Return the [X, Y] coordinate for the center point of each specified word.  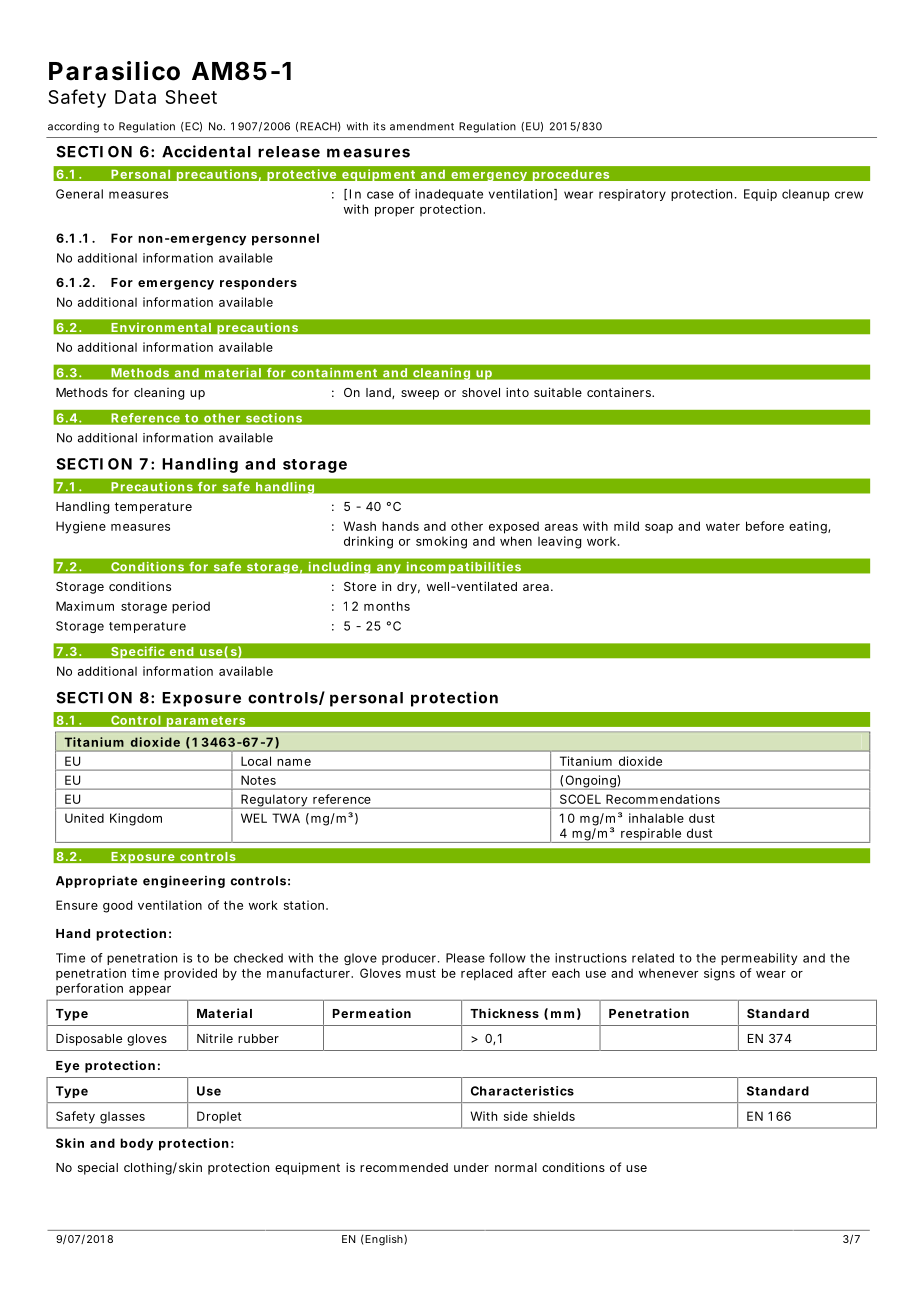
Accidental [206, 151]
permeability [759, 959]
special [98, 1168]
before [765, 526]
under [471, 1167]
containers [619, 392]
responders [258, 284]
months [387, 606]
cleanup [806, 195]
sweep [420, 395]
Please [465, 958]
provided [190, 974]
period [191, 607]
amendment [422, 126]
